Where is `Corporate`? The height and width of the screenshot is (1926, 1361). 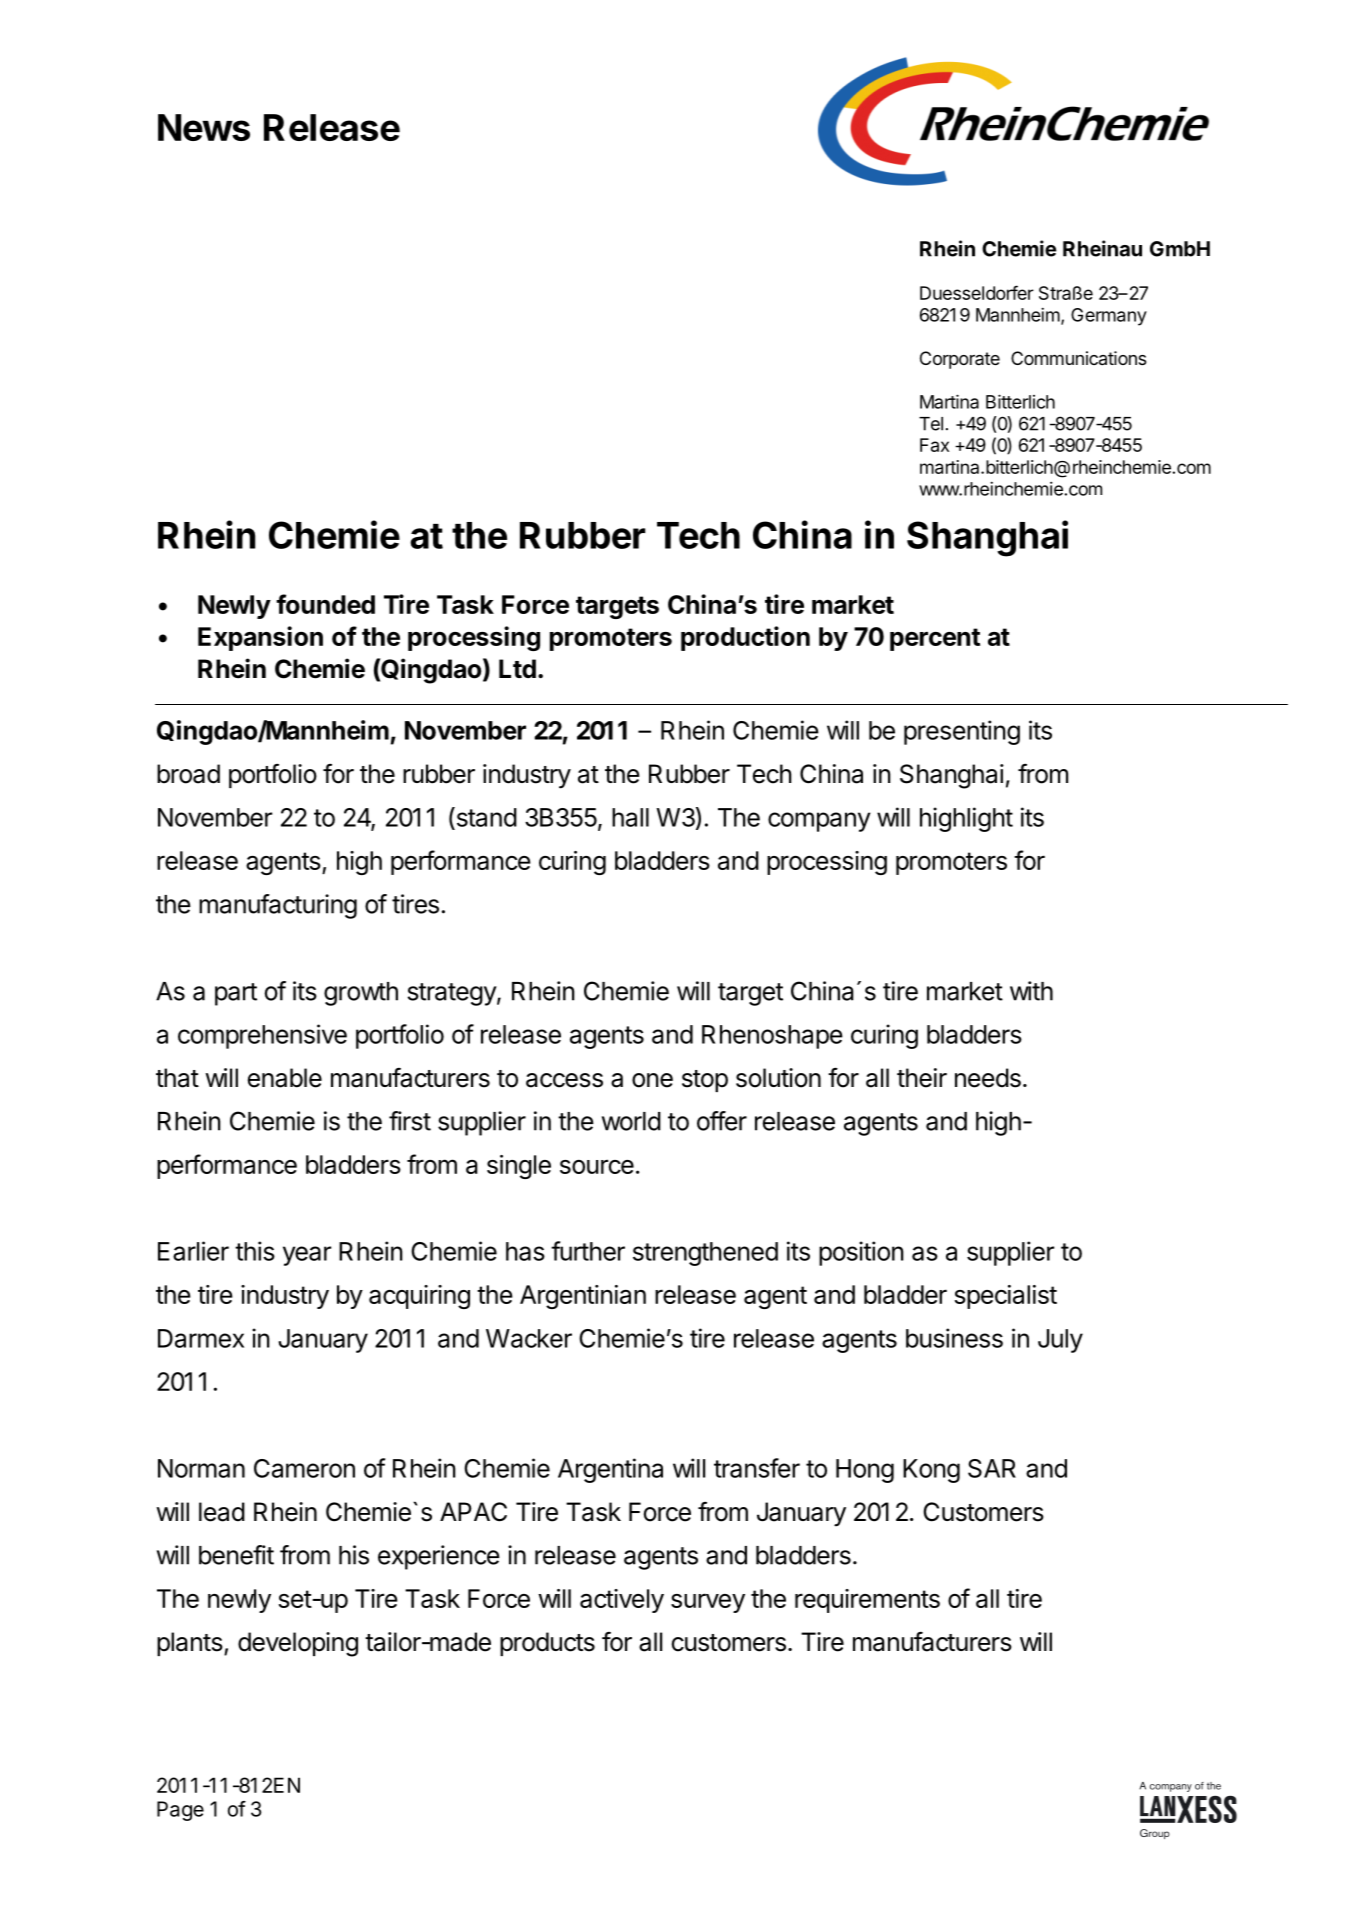 Corporate is located at coordinates (960, 360).
